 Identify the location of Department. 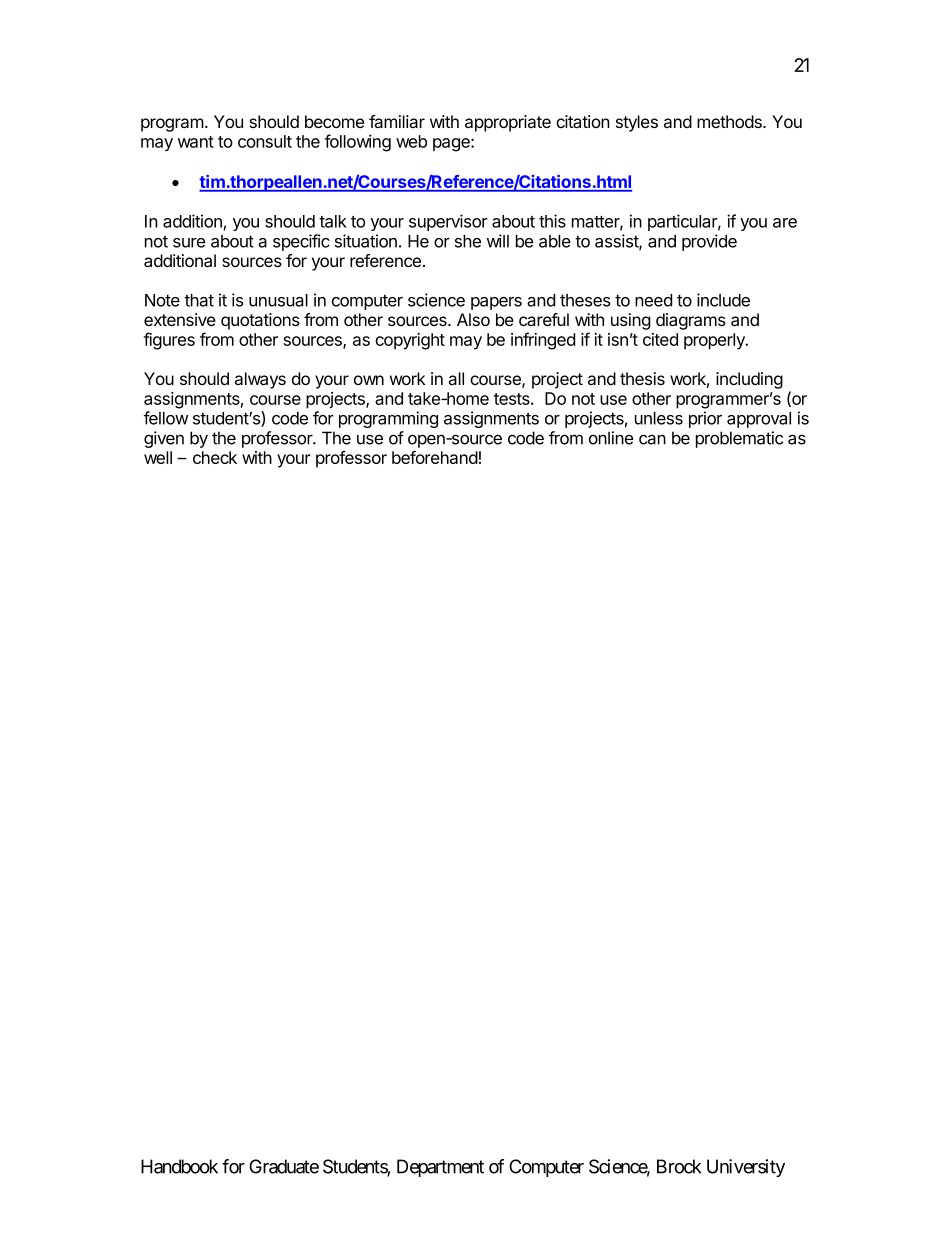
(440, 1168).
